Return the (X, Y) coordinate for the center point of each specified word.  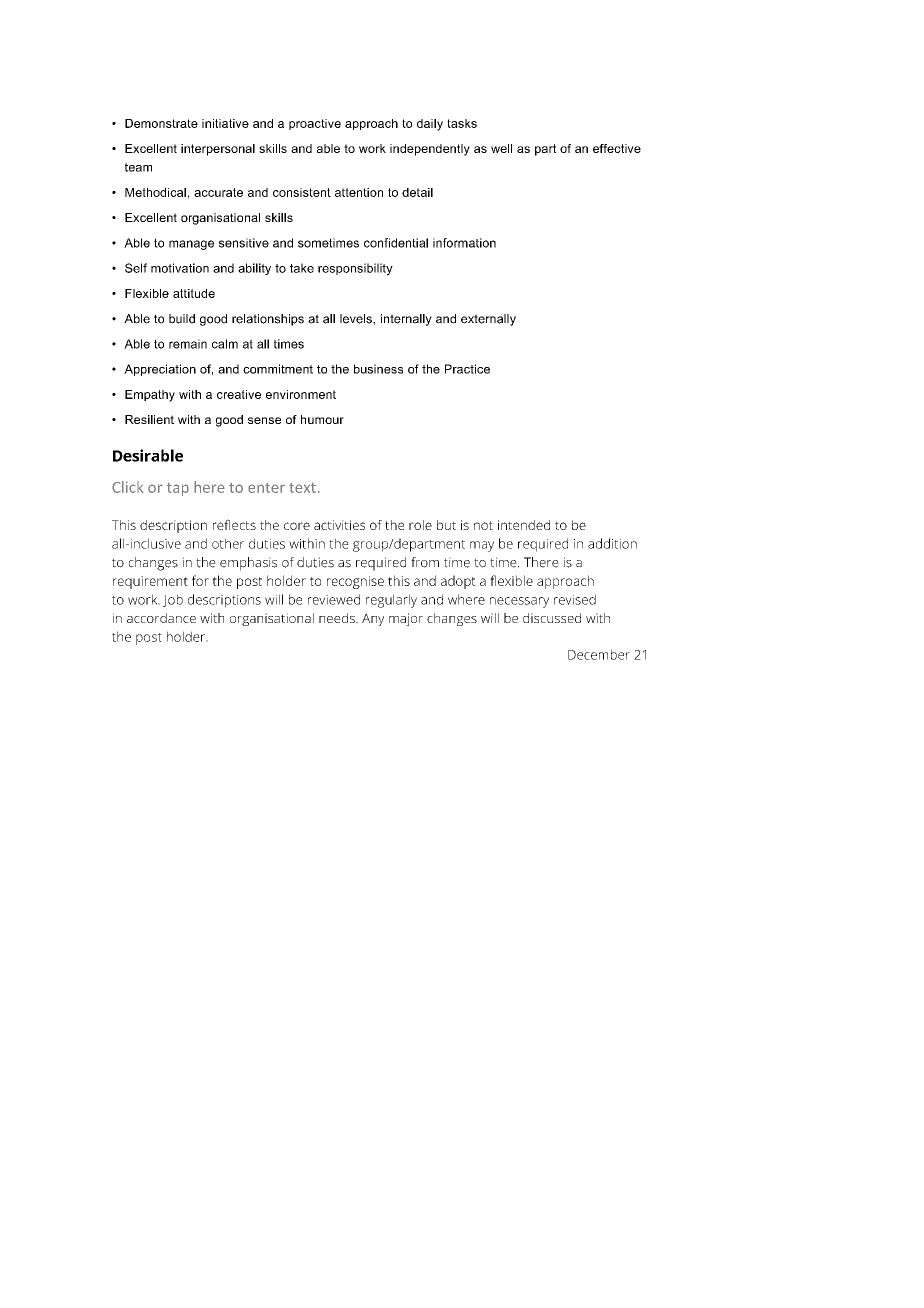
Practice (467, 369)
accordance (161, 618)
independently (430, 150)
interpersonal (218, 150)
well (501, 148)
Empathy (150, 396)
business (378, 369)
